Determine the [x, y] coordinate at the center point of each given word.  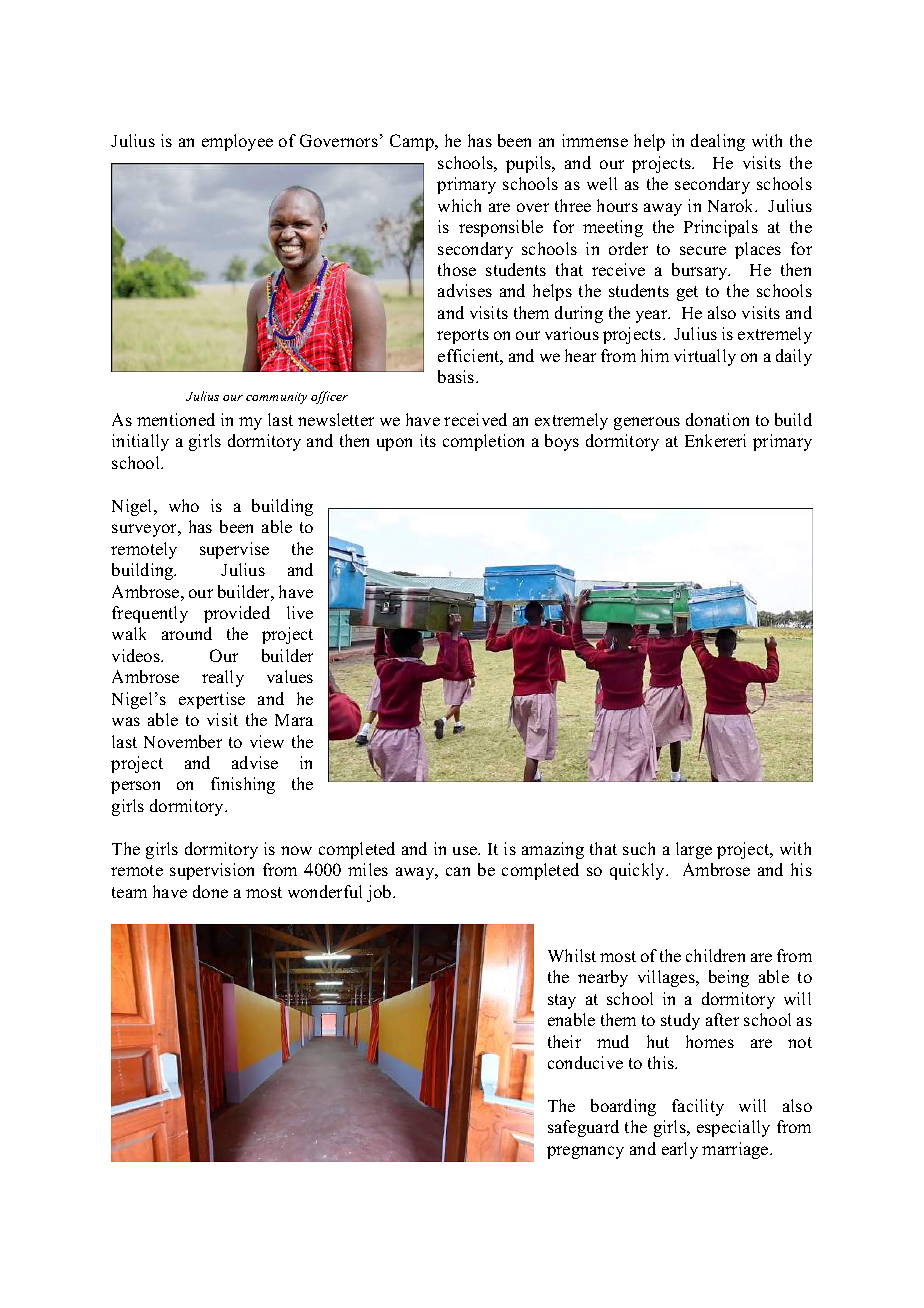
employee [237, 142]
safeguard [583, 1128]
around [187, 633]
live [300, 612]
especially [733, 1128]
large [694, 850]
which [459, 205]
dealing [718, 142]
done [210, 891]
